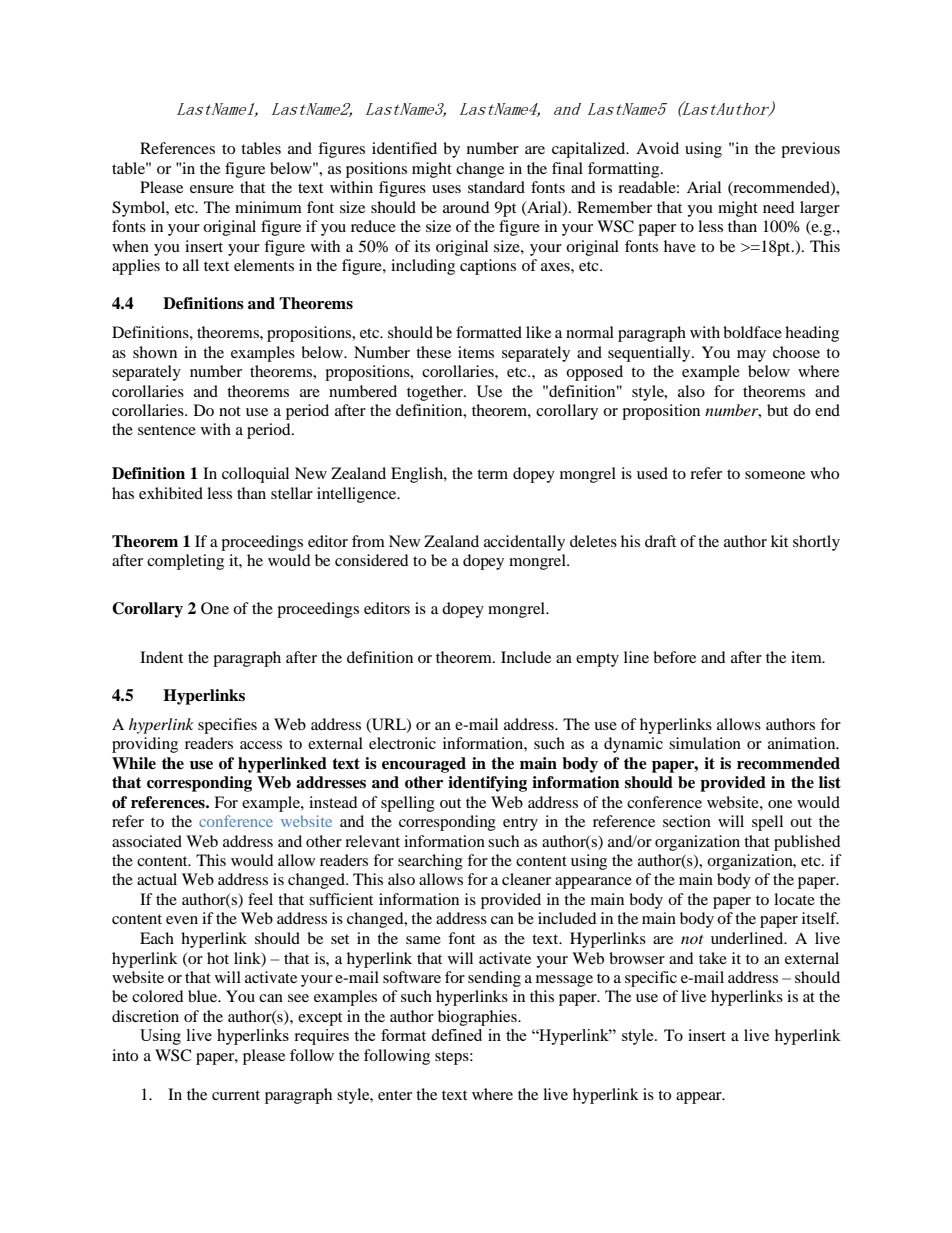  I want to click on published, so click(807, 843).
